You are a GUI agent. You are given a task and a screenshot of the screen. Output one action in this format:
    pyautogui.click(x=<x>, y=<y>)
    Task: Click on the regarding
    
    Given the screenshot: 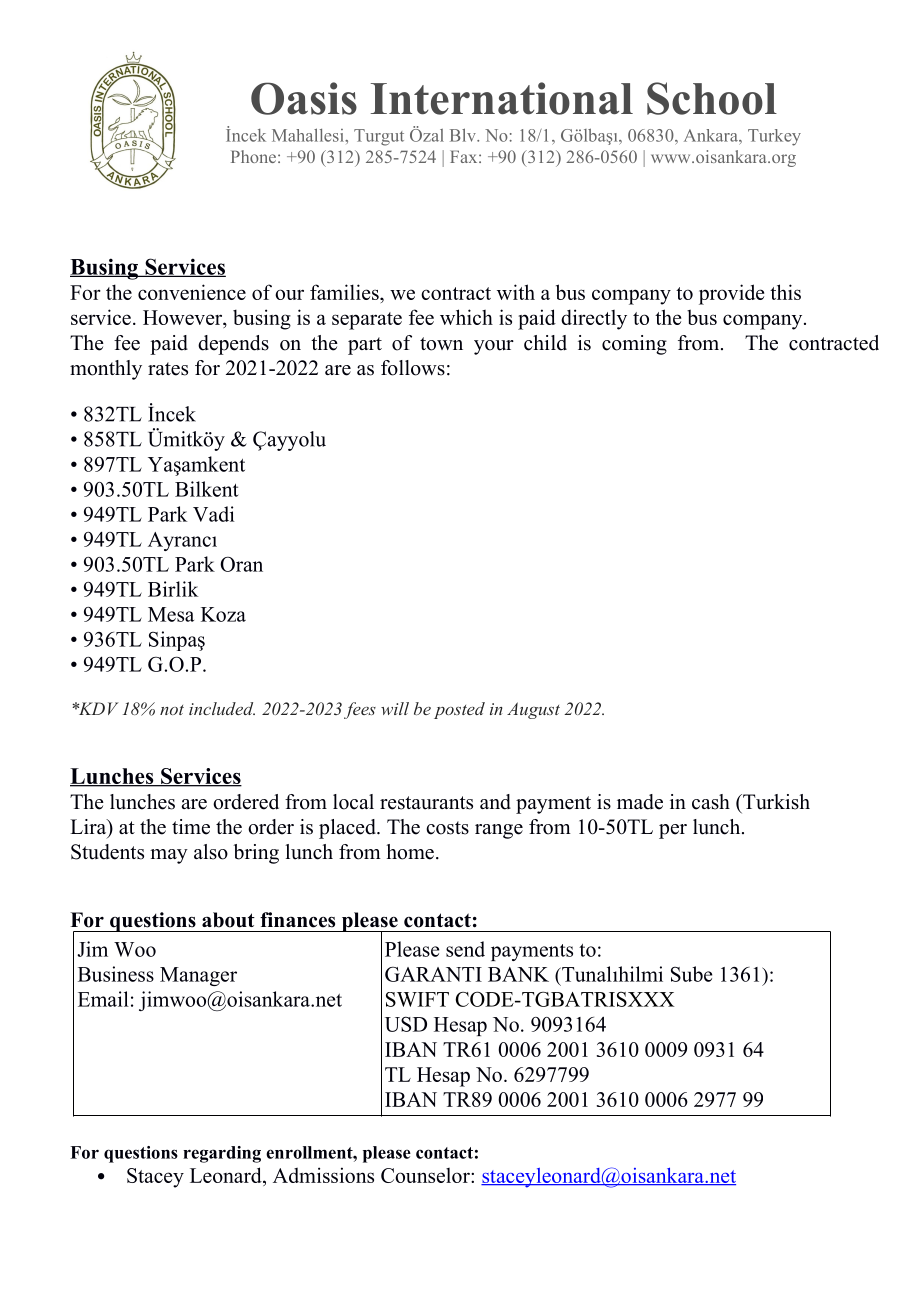 What is the action you would take?
    pyautogui.click(x=222, y=1154)
